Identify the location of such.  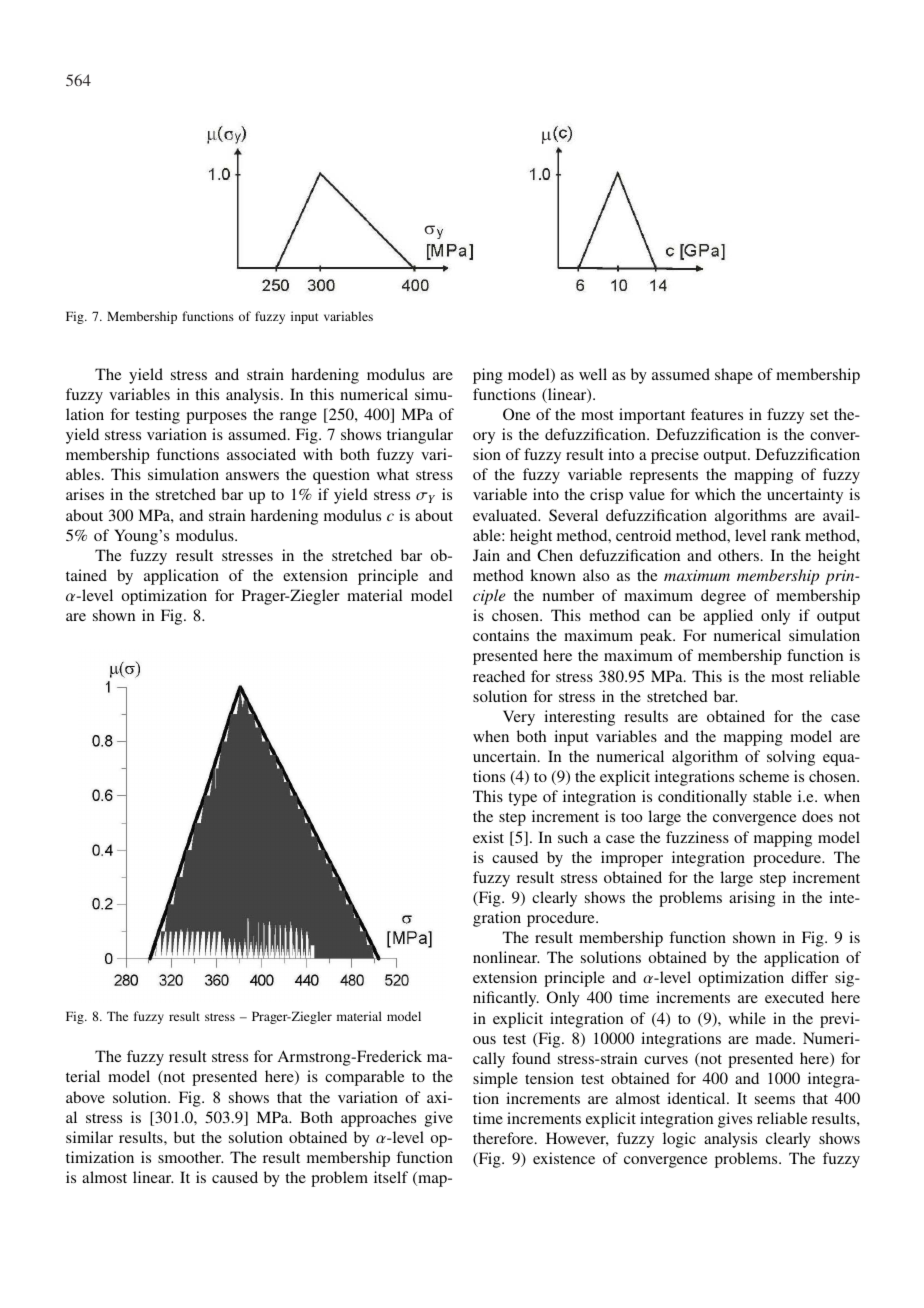
(573, 837).
